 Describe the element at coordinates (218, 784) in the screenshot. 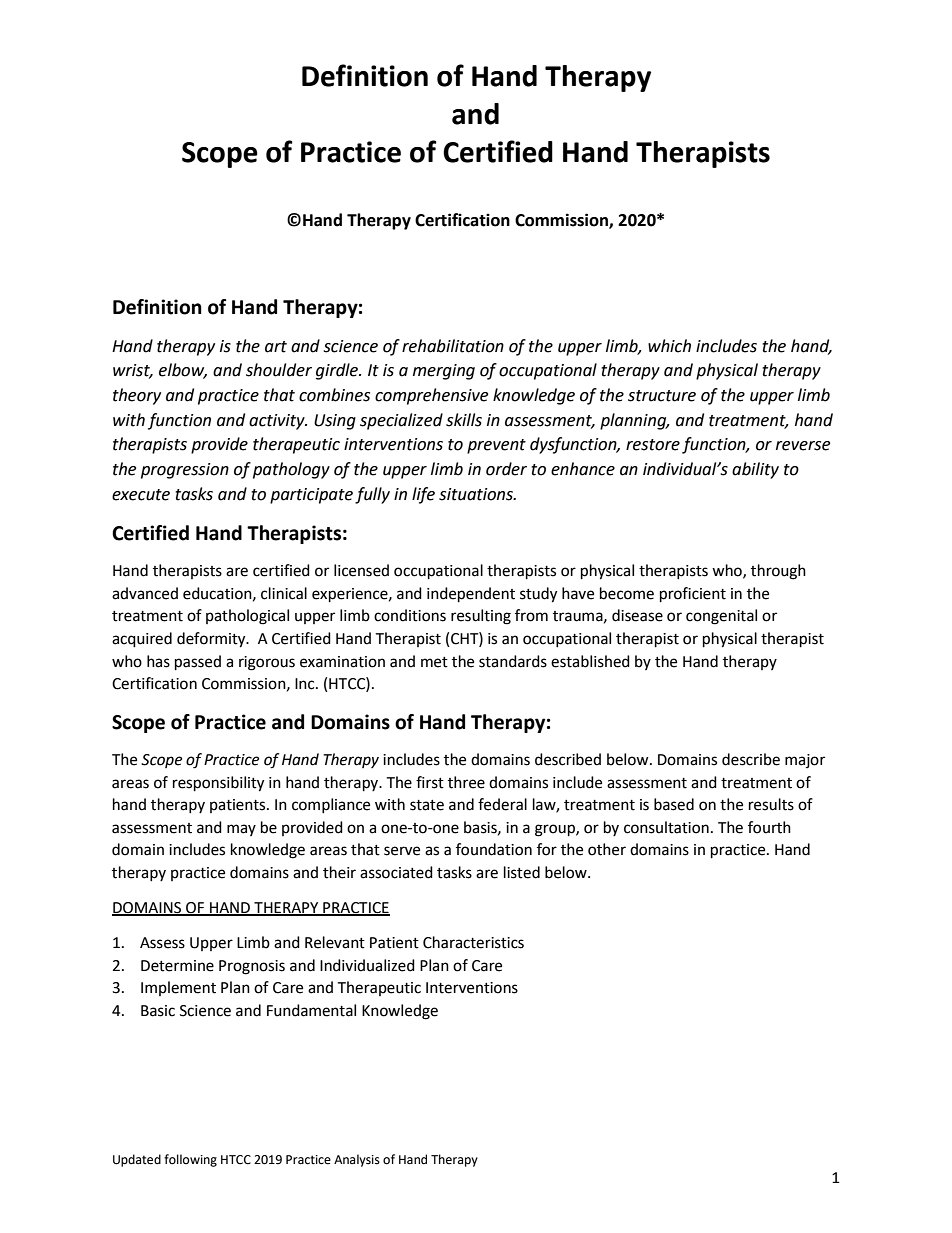

I see `responsibility` at that location.
